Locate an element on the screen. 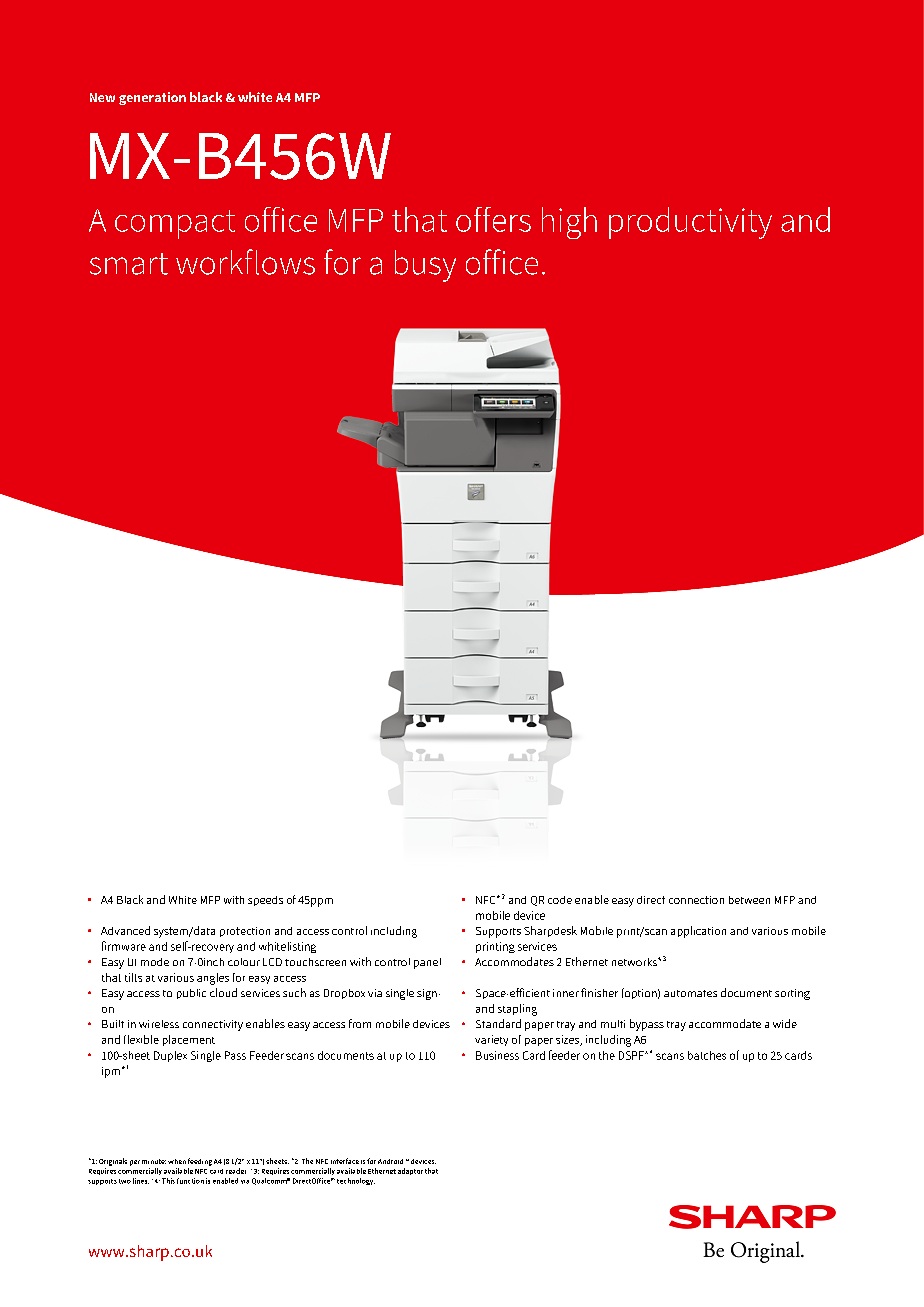  busy is located at coordinates (425, 266).
